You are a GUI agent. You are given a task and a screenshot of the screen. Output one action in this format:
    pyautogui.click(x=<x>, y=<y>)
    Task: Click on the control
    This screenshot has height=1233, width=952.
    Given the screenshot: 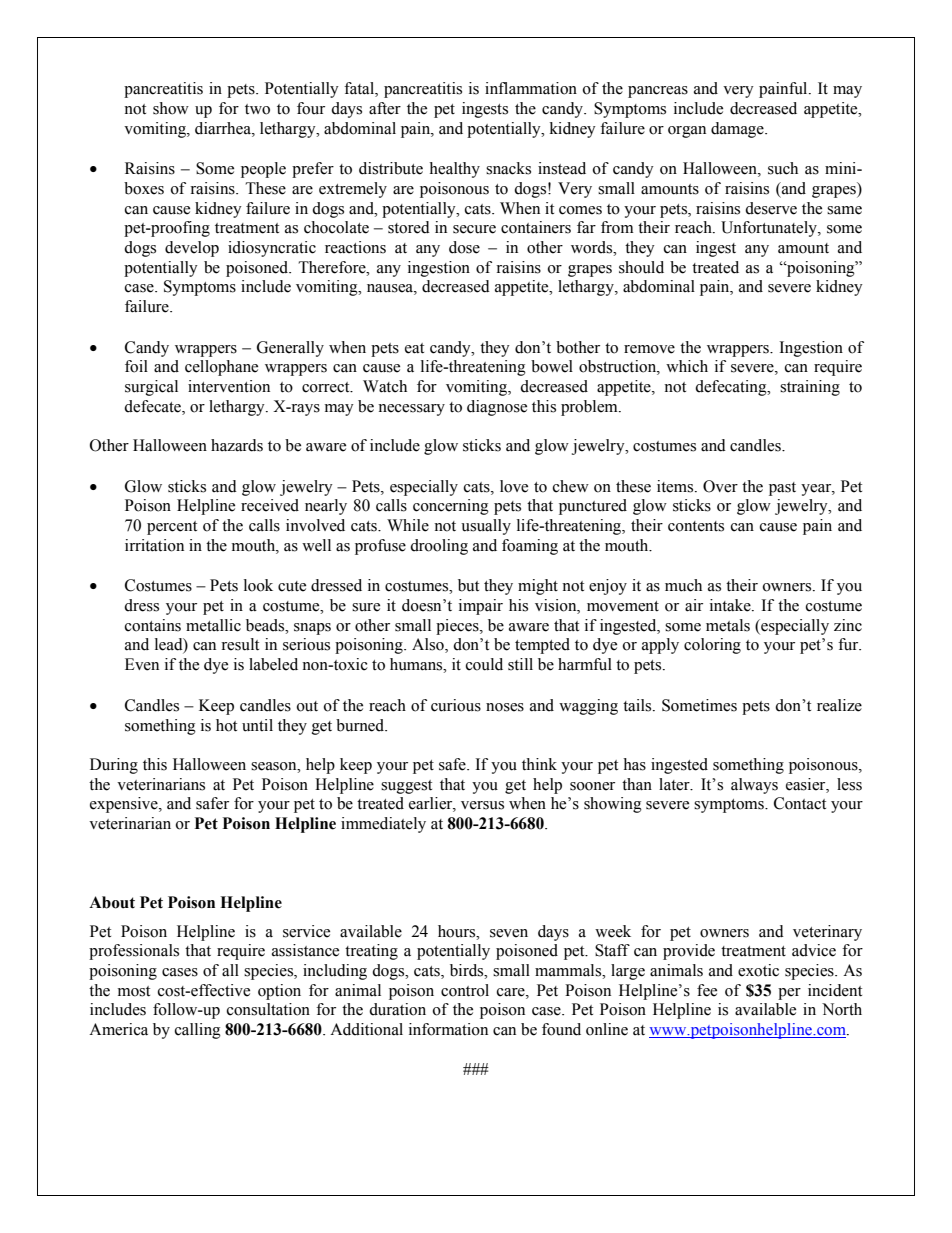 What is the action you would take?
    pyautogui.click(x=465, y=990)
